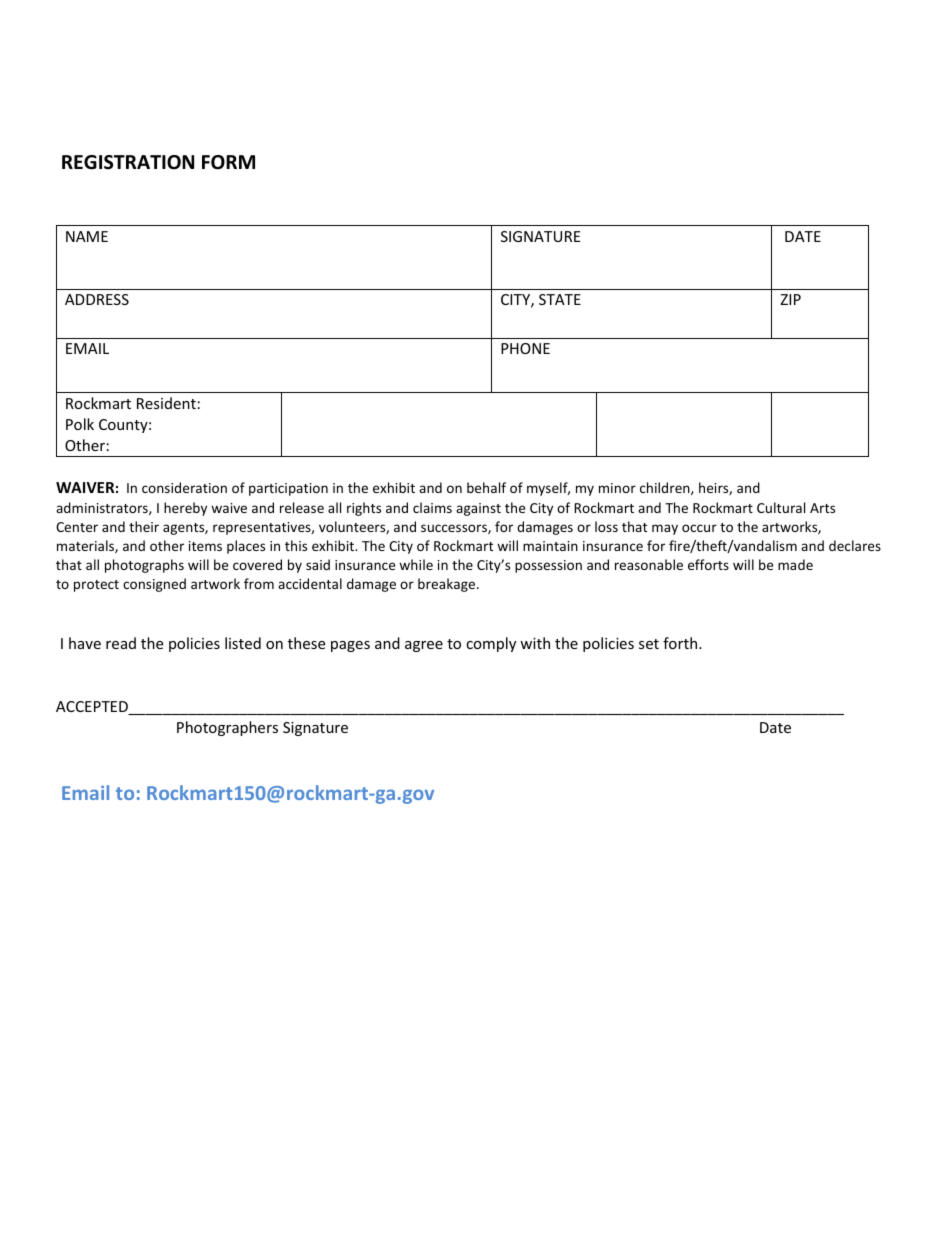 The height and width of the document is (1233, 952). I want to click on REGISTRATION, so click(128, 162).
